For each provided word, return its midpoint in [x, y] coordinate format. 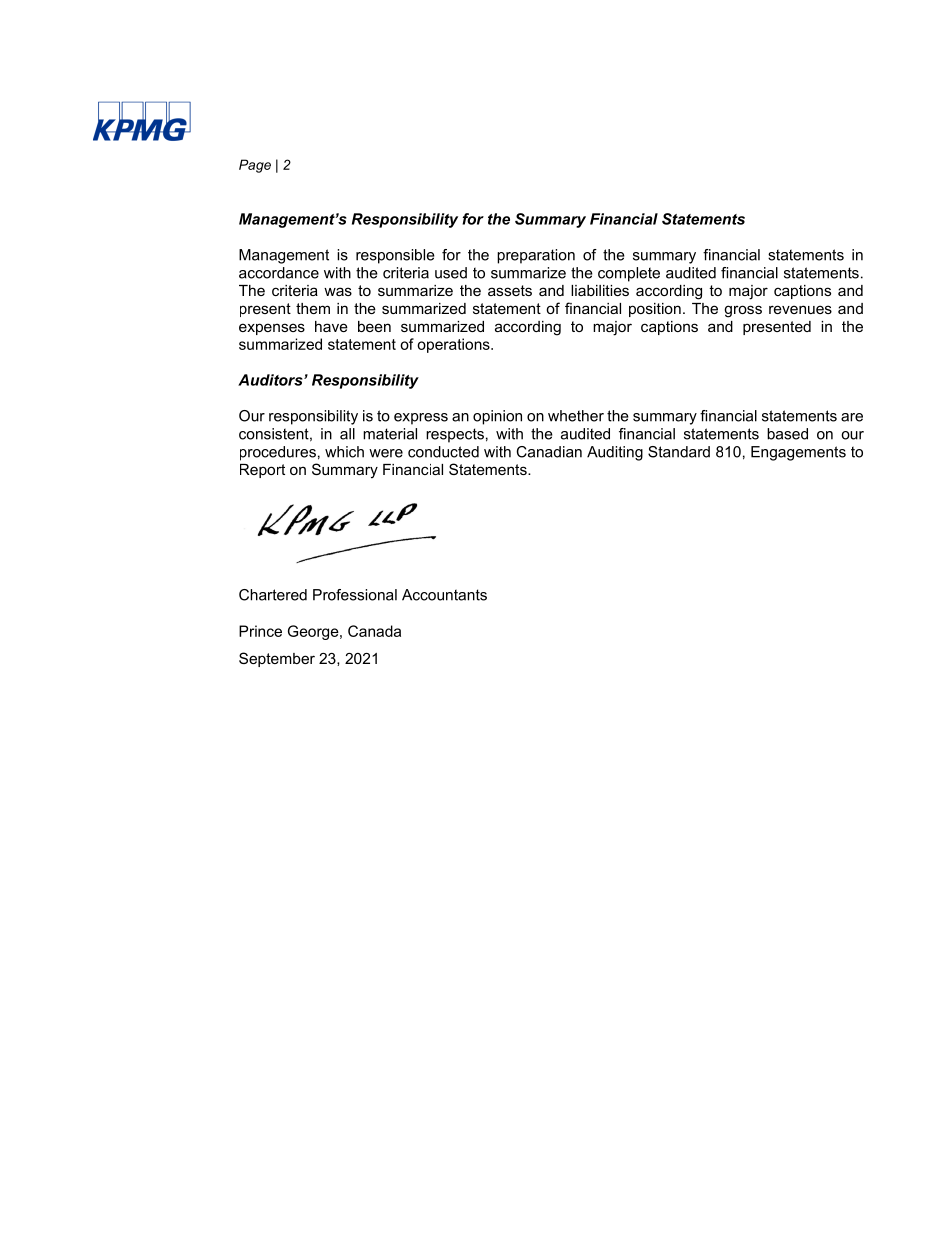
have [331, 326]
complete [629, 274]
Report [262, 471]
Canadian [549, 452]
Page [255, 166]
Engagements [798, 453]
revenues [800, 309]
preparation [536, 256]
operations [454, 345]
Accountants [444, 595]
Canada [374, 631]
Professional [355, 595]
